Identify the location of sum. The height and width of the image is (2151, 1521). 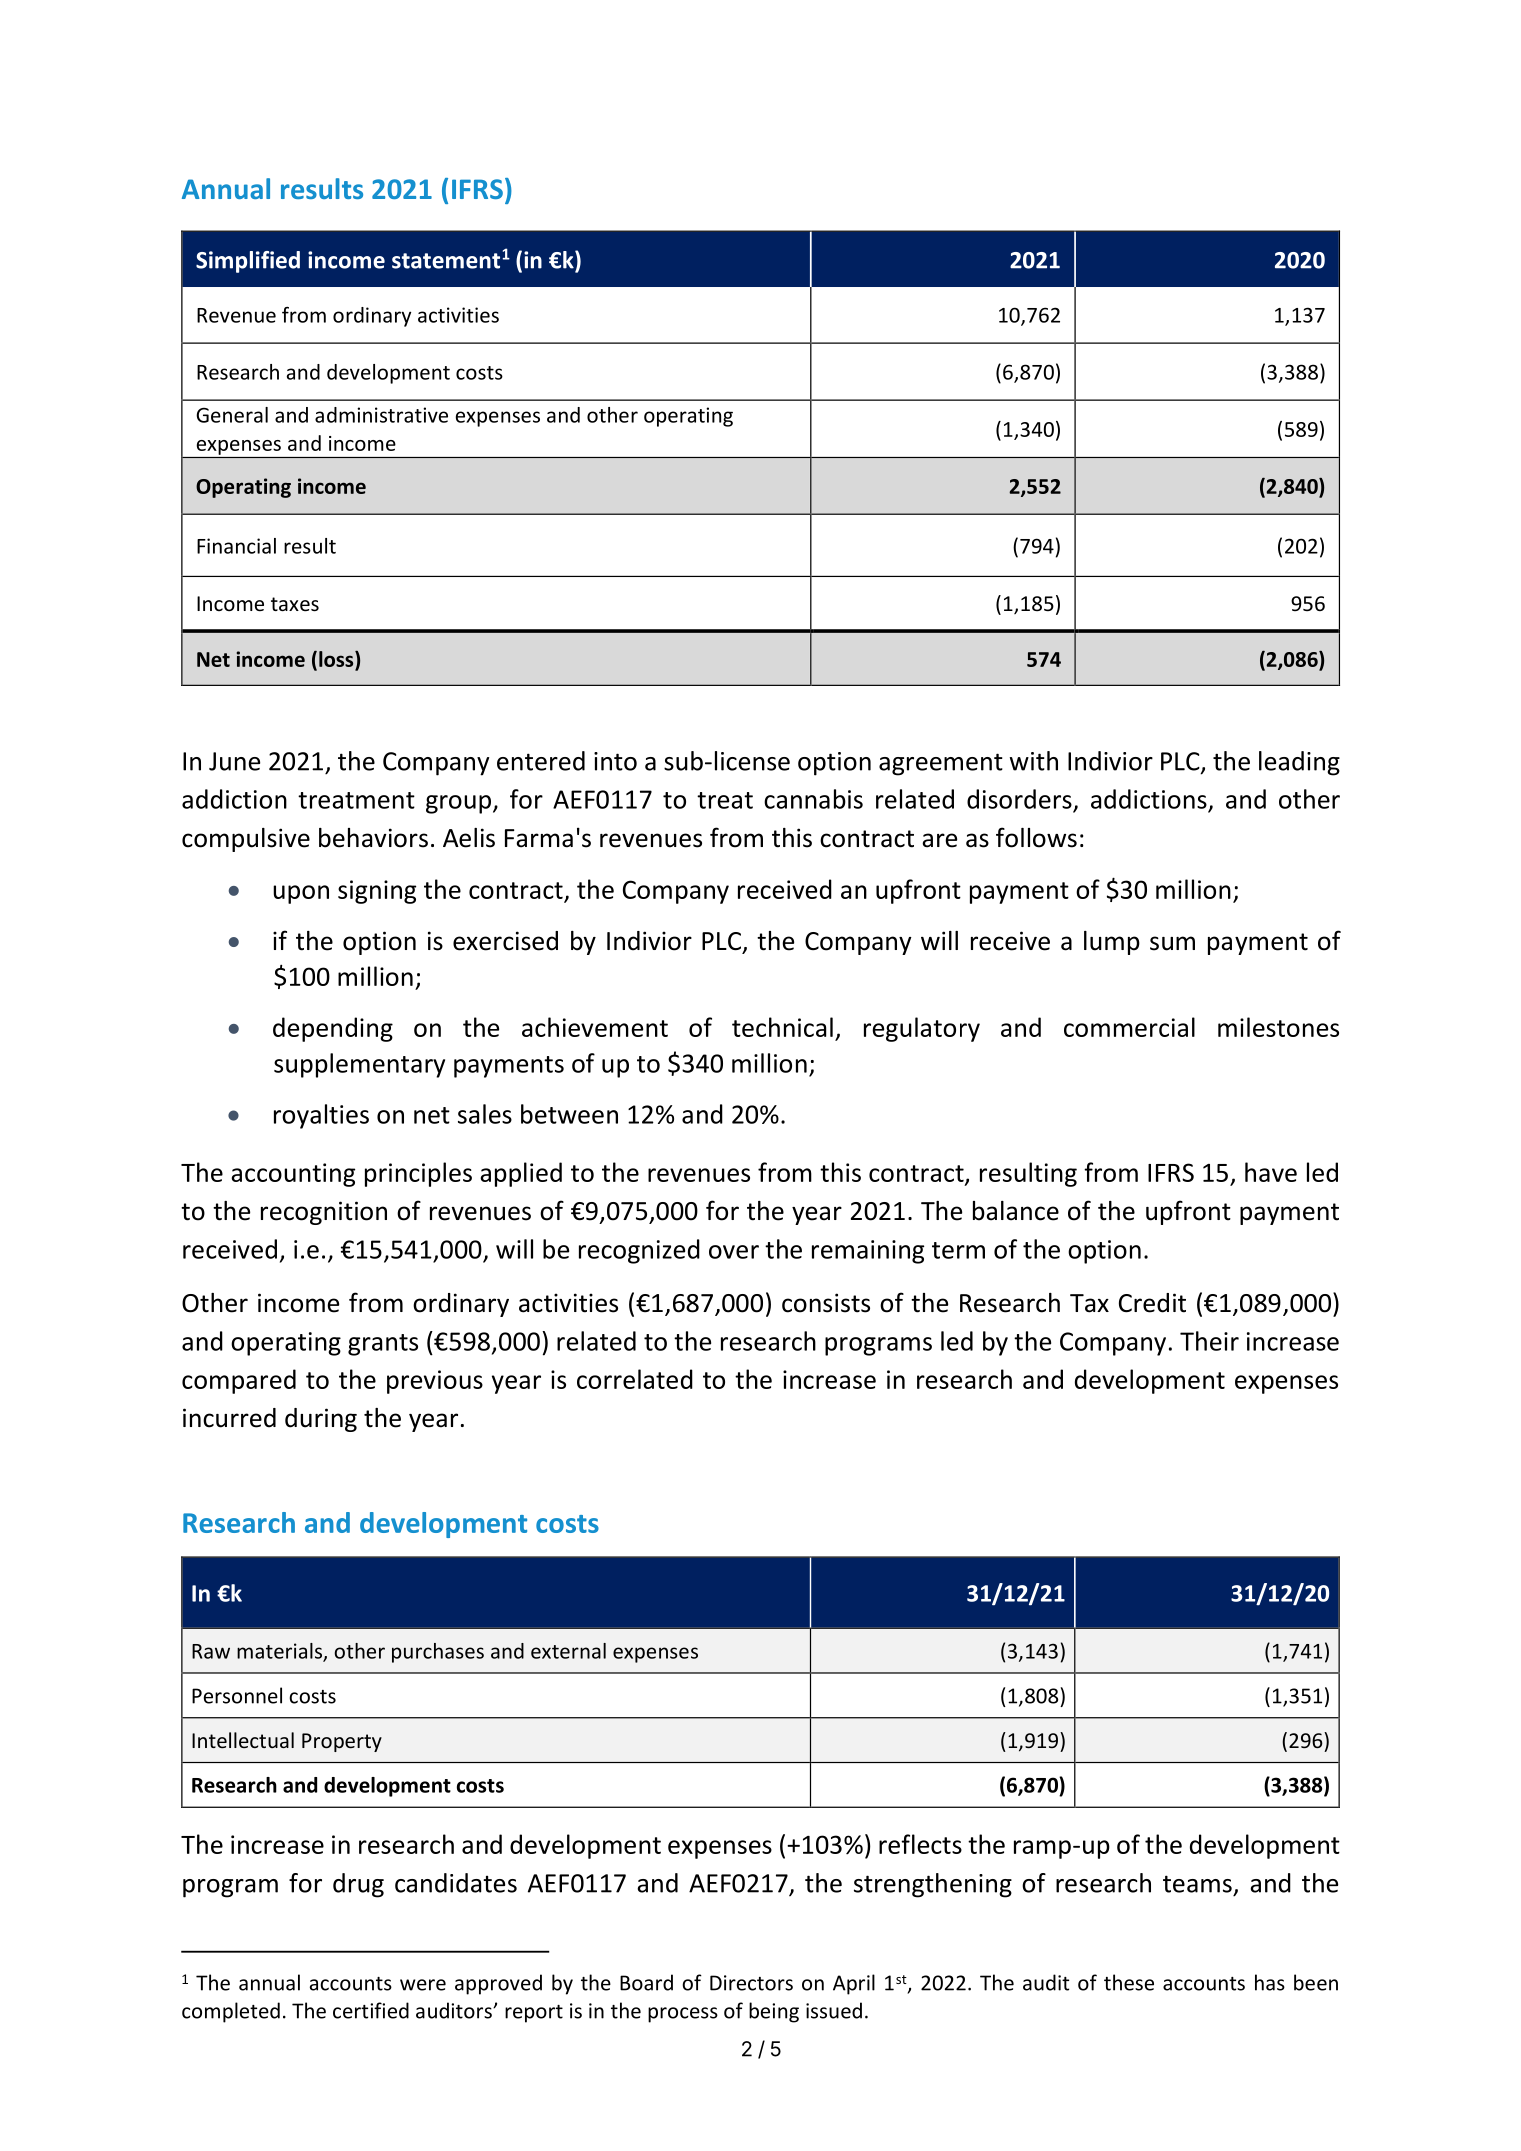
(1172, 943).
